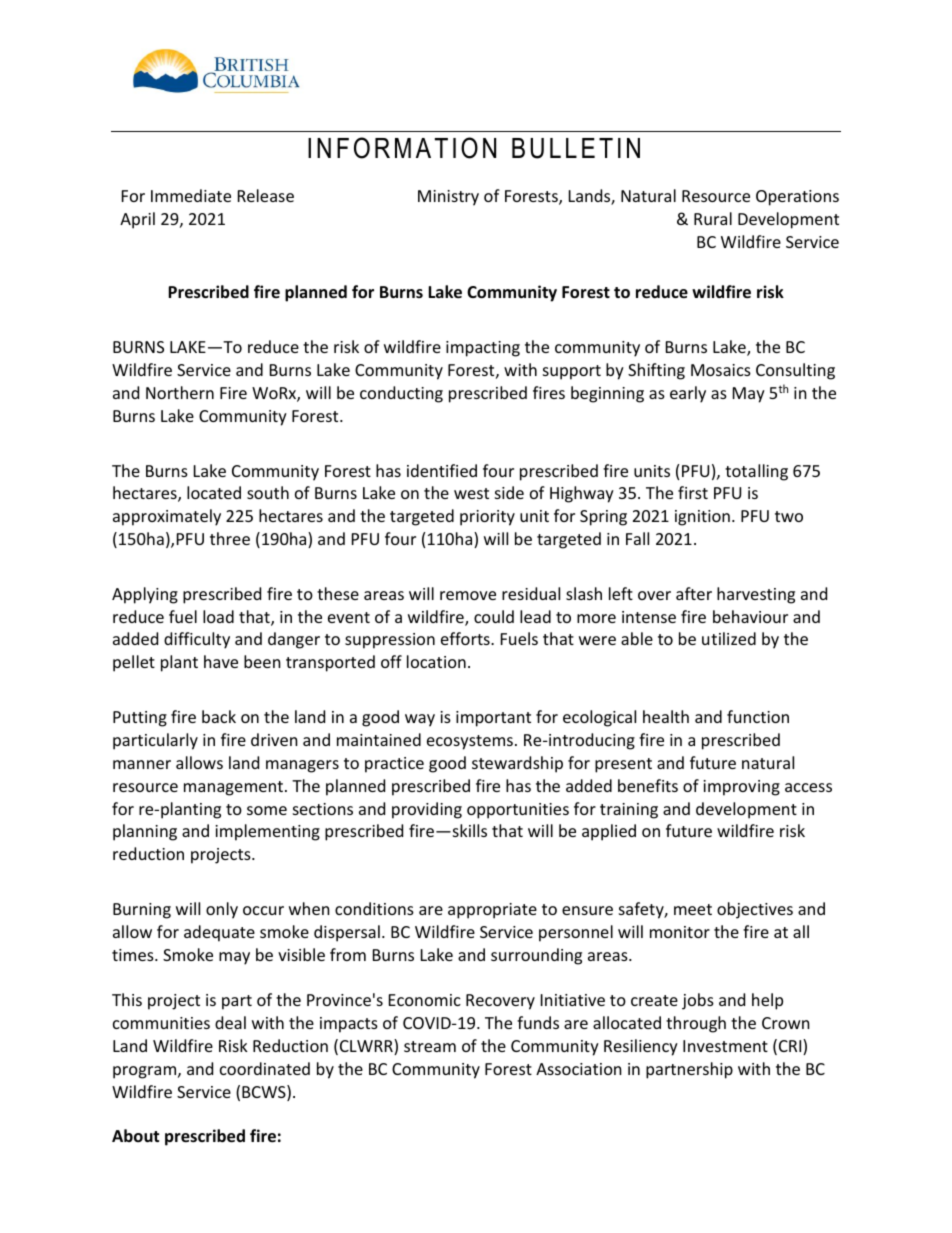 The width and height of the screenshot is (952, 1233). I want to click on coordinated, so click(265, 1068).
